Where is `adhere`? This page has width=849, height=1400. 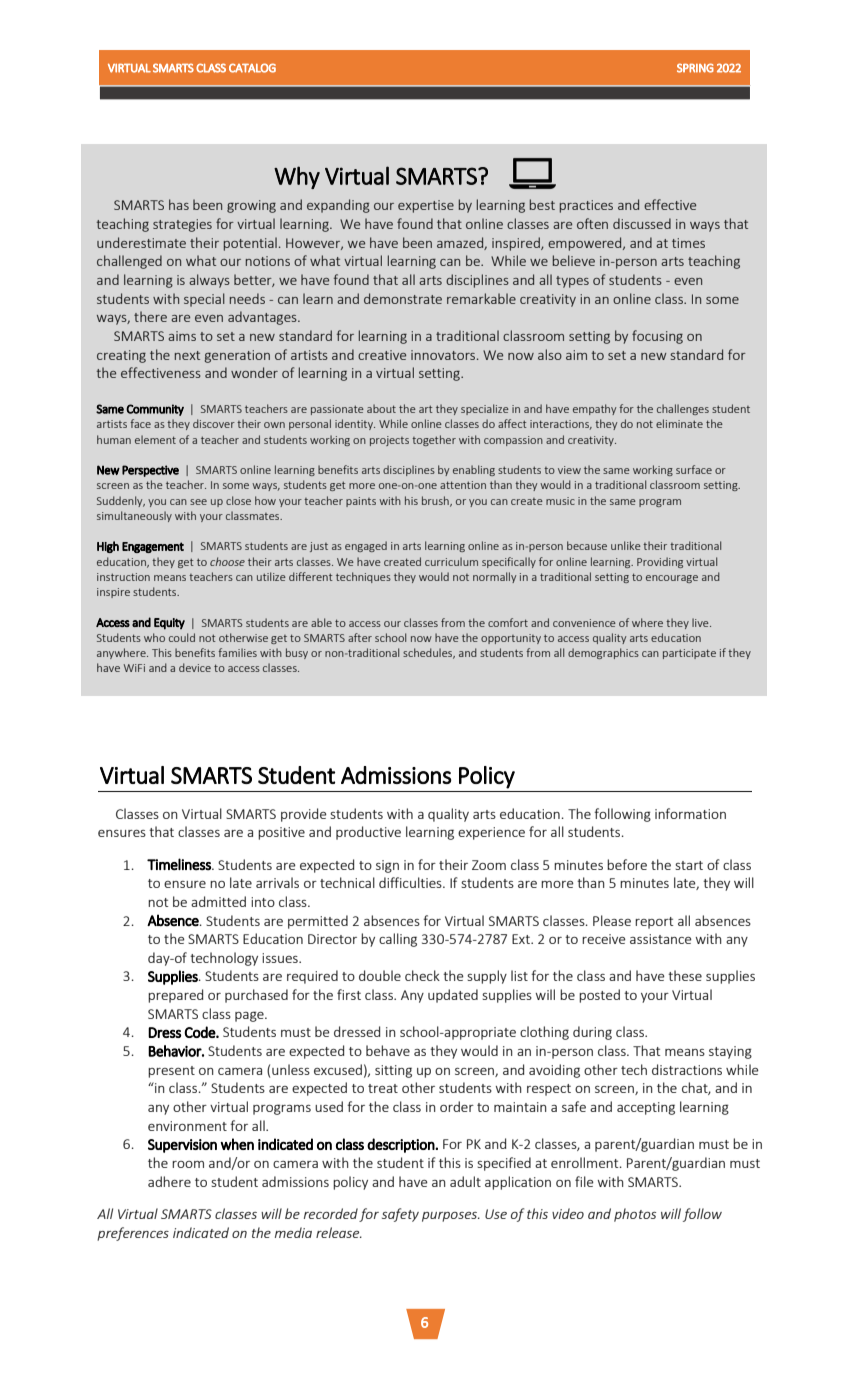 adhere is located at coordinates (169, 1181).
